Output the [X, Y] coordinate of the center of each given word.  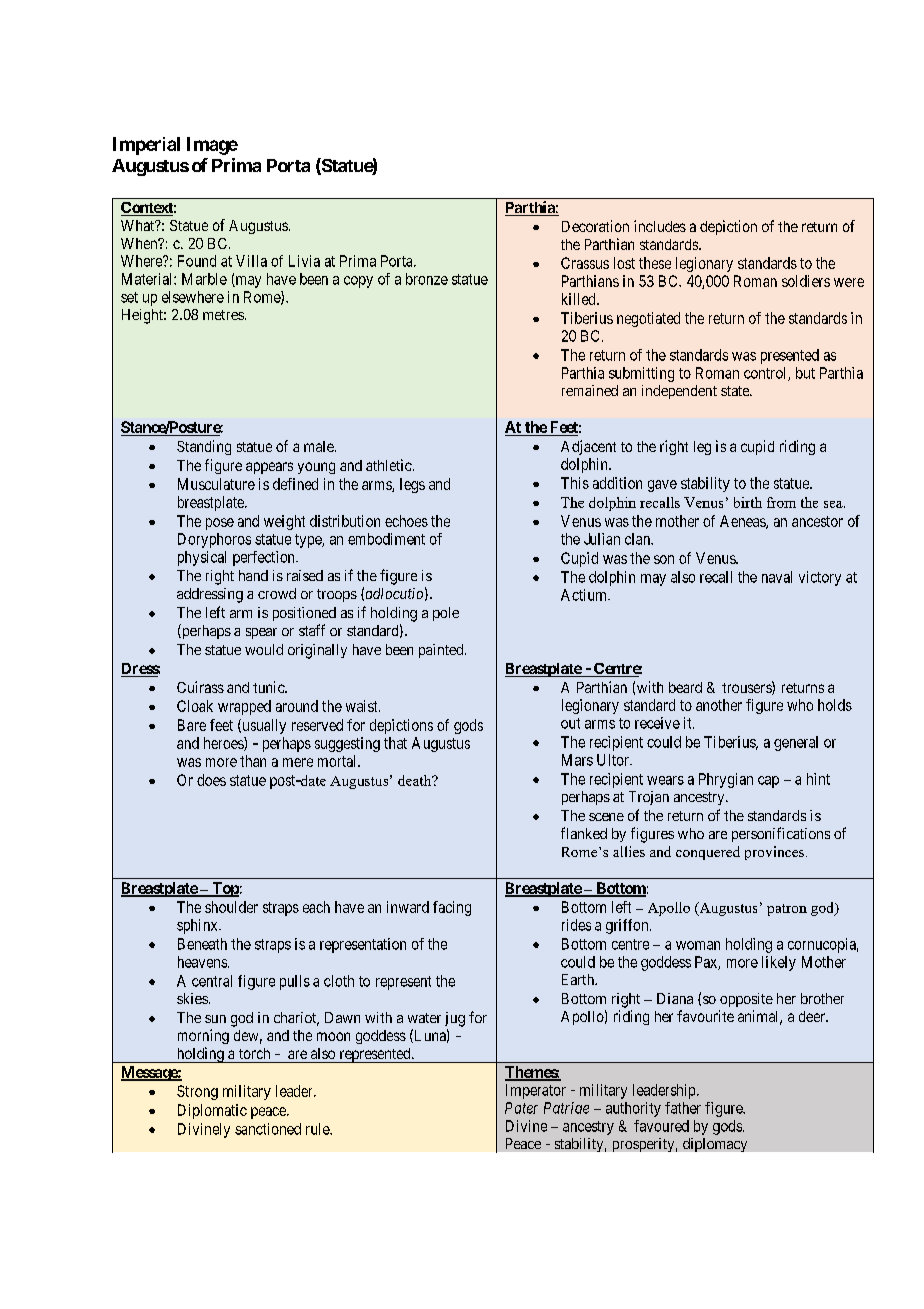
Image [212, 146]
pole [446, 614]
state [736, 391]
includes [660, 226]
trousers [747, 688]
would [264, 649]
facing [452, 908]
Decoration [595, 226]
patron [787, 910]
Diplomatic [212, 1111]
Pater [521, 1108]
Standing [204, 447]
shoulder [231, 907]
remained [590, 390]
